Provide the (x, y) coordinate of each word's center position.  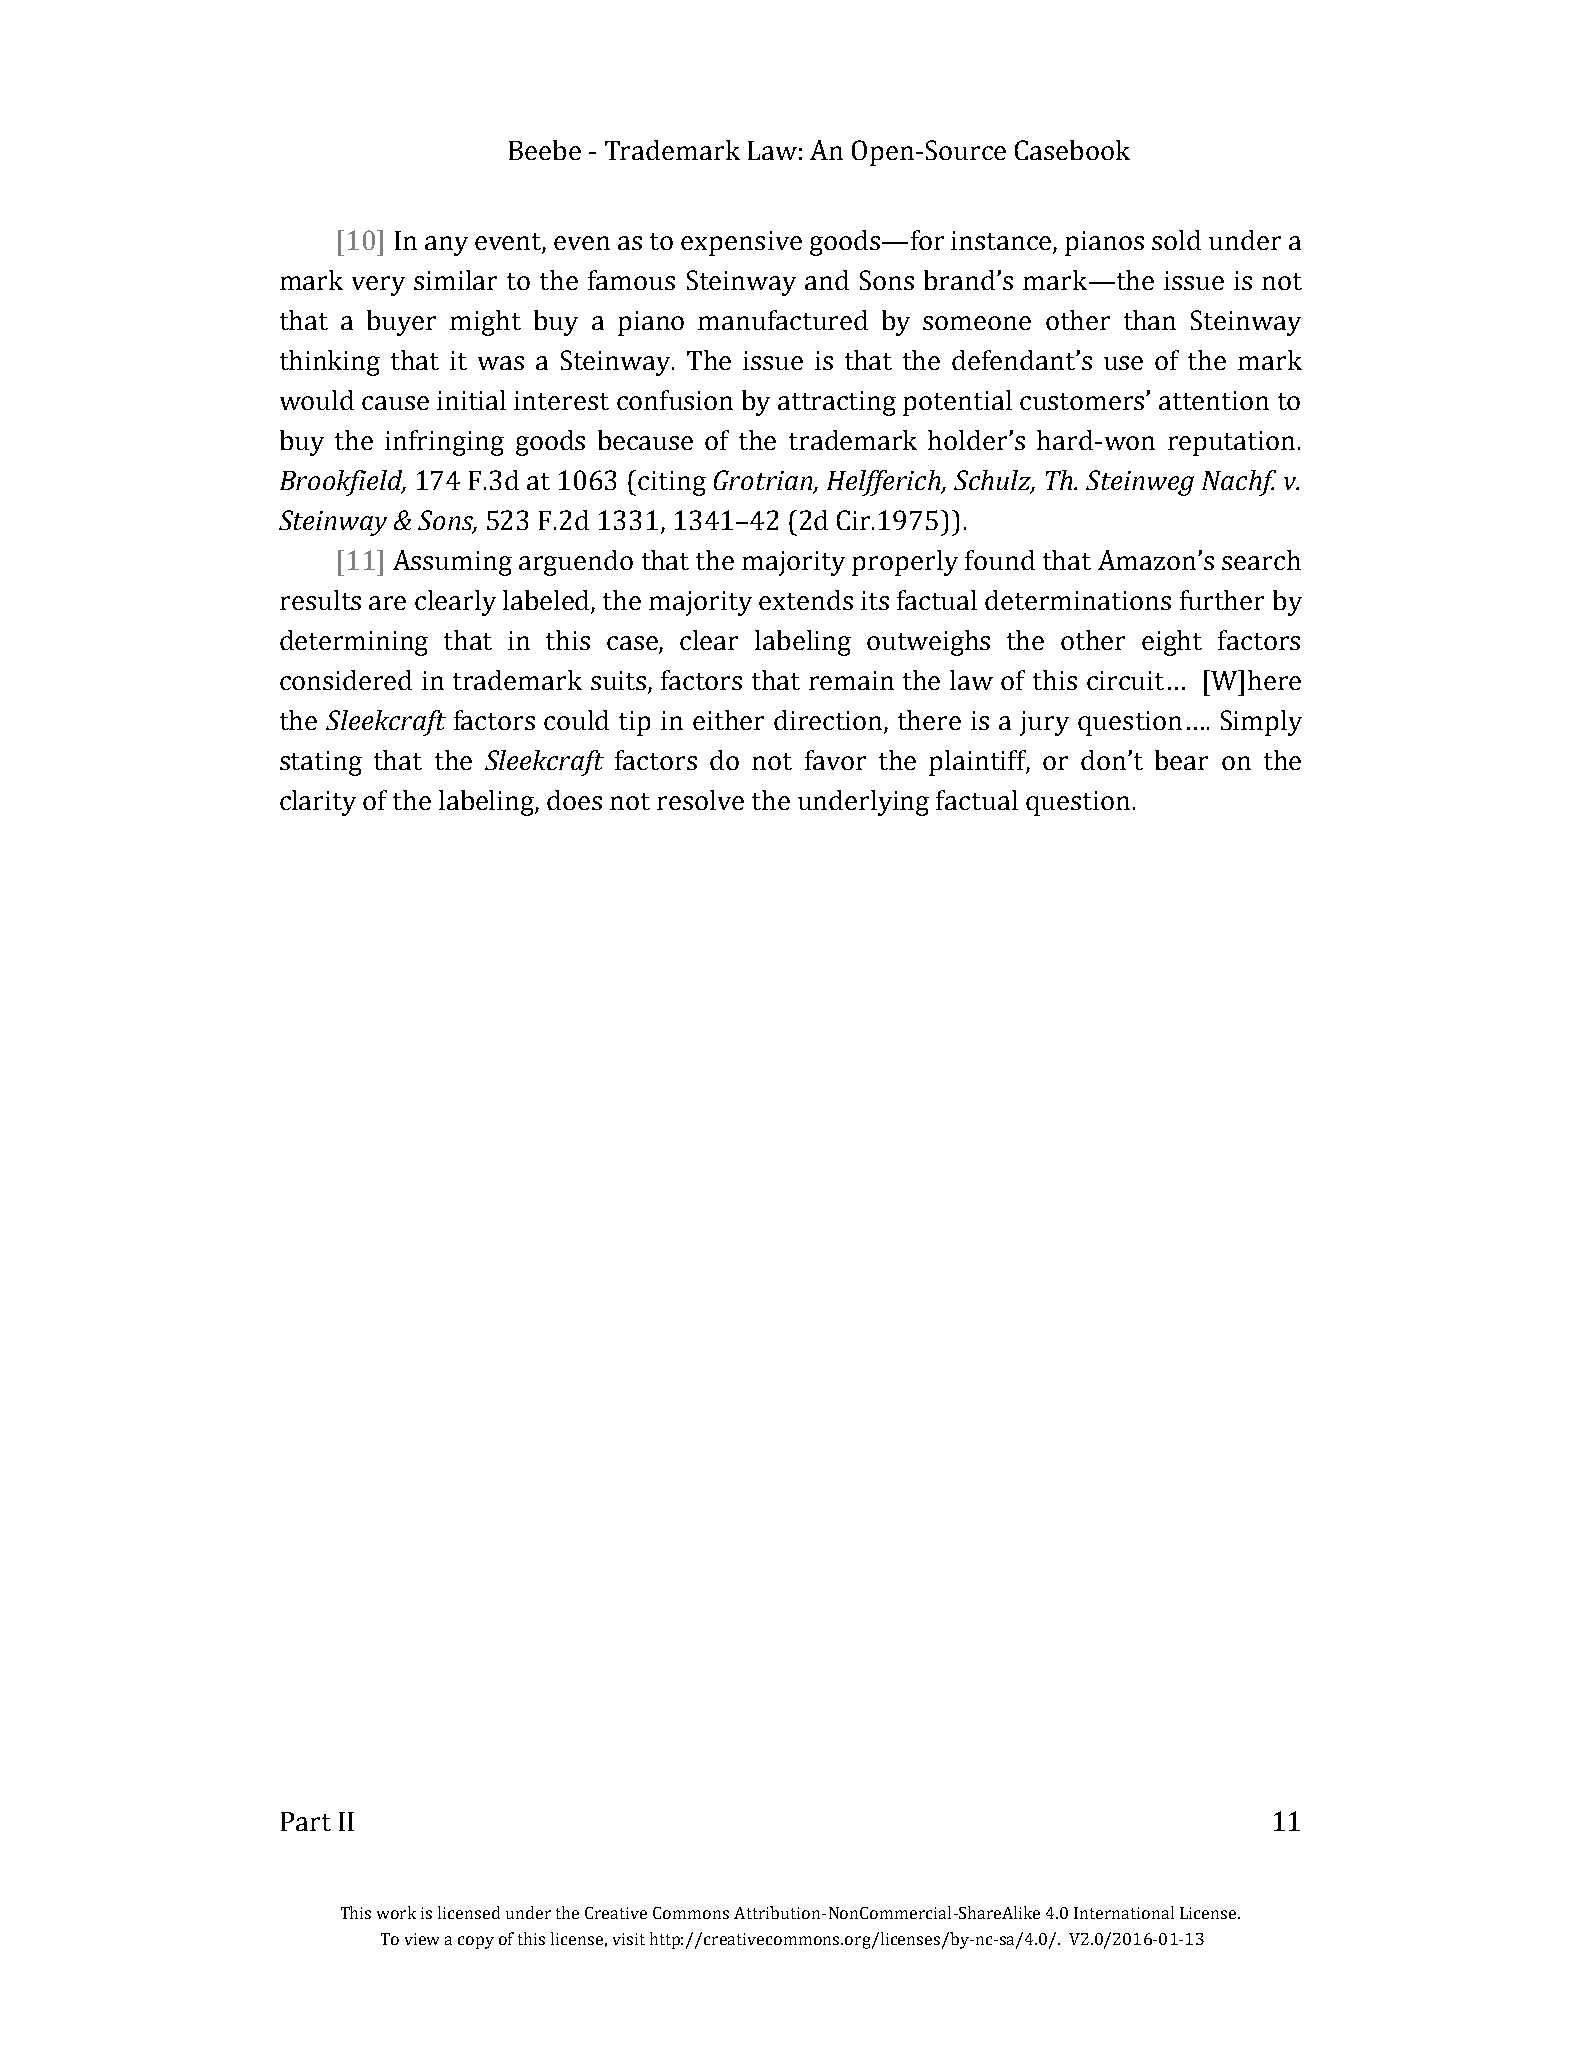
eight (1172, 643)
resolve (700, 800)
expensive (741, 243)
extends (806, 600)
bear (1181, 760)
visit (629, 1939)
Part (306, 1821)
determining (354, 643)
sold (1176, 240)
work (396, 1912)
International (1124, 1912)
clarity (318, 803)
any (446, 246)
